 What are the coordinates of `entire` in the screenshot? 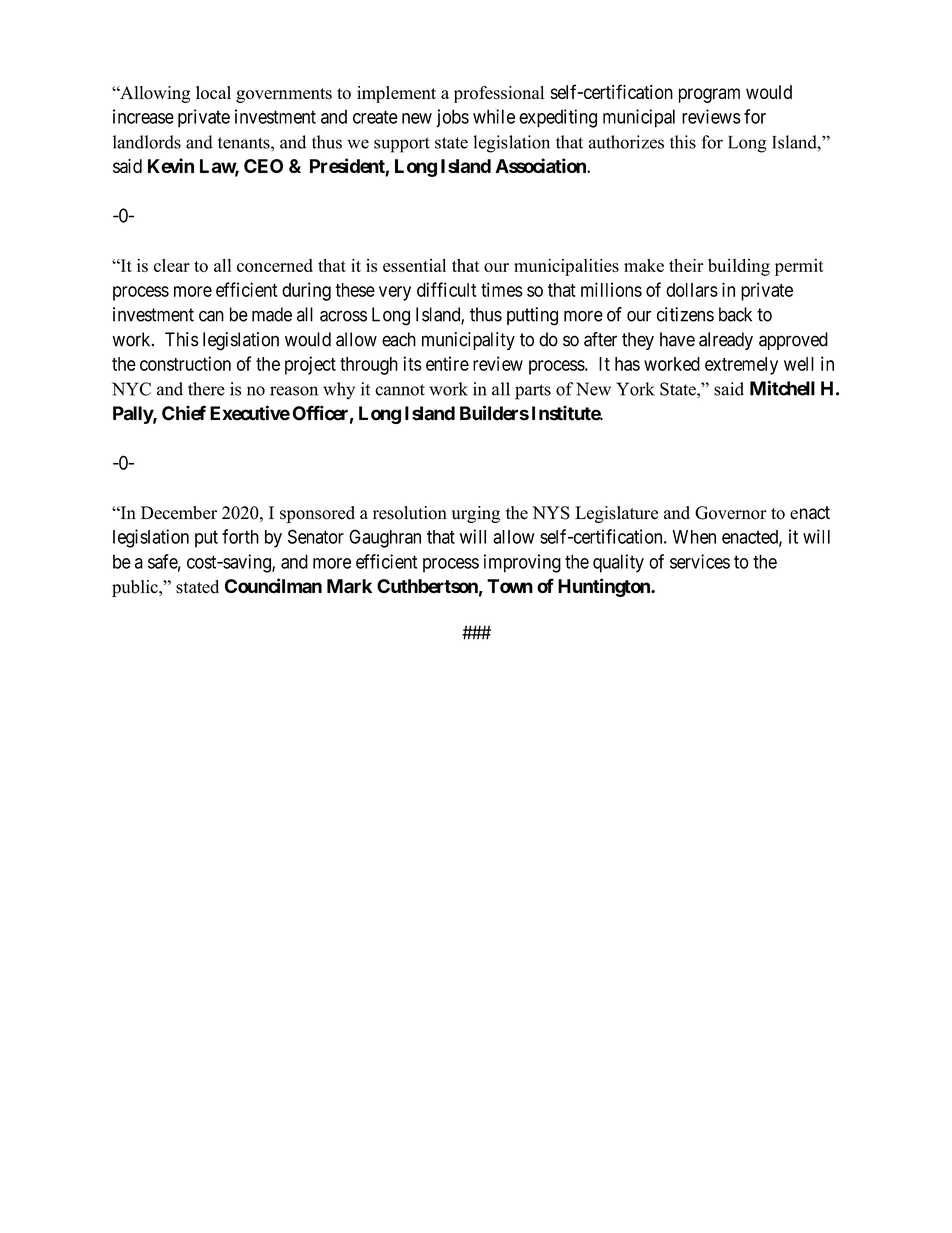 It's located at (447, 363).
